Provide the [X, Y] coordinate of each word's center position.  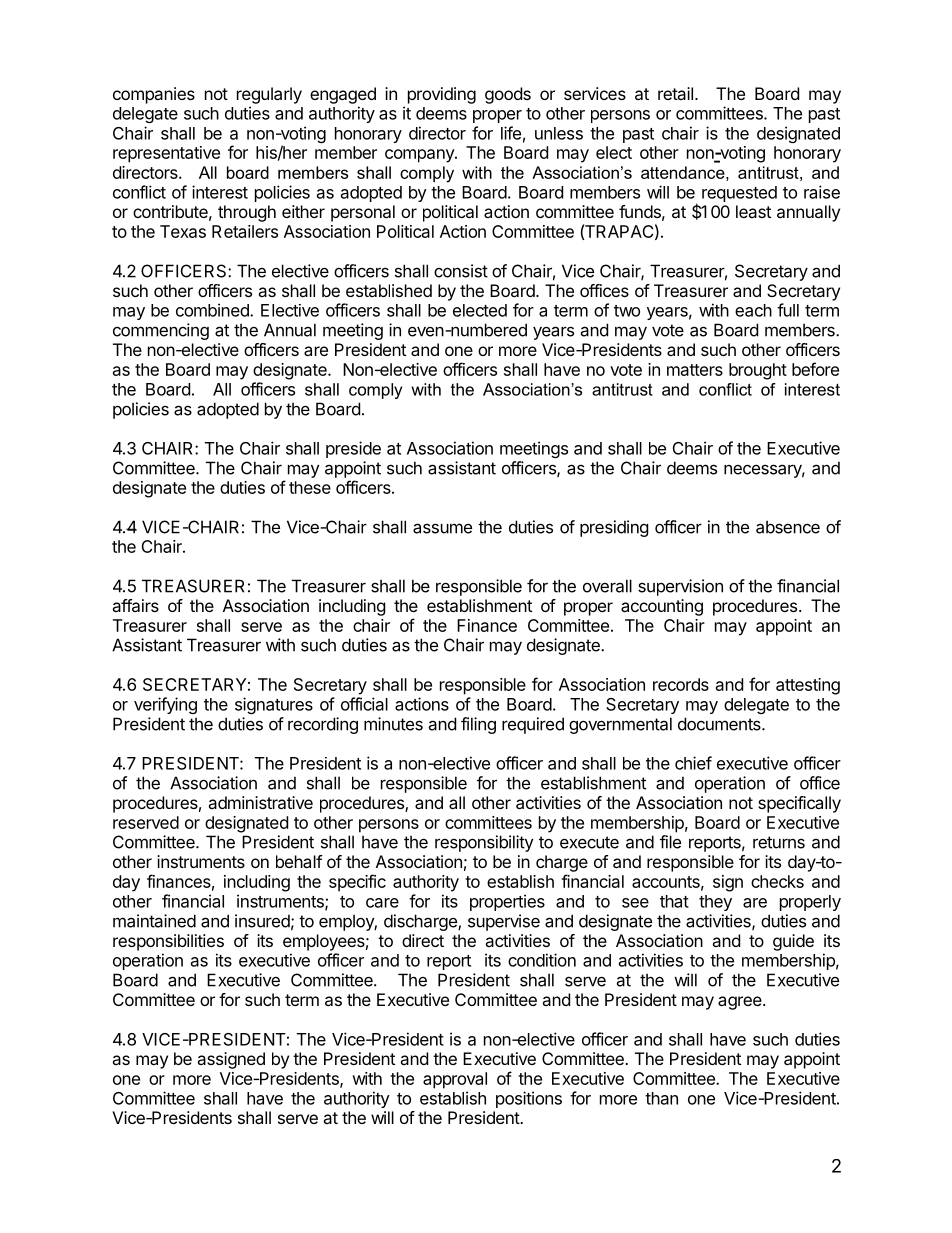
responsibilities [168, 942]
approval [455, 1080]
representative [166, 154]
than [661, 1098]
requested [739, 194]
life [511, 133]
